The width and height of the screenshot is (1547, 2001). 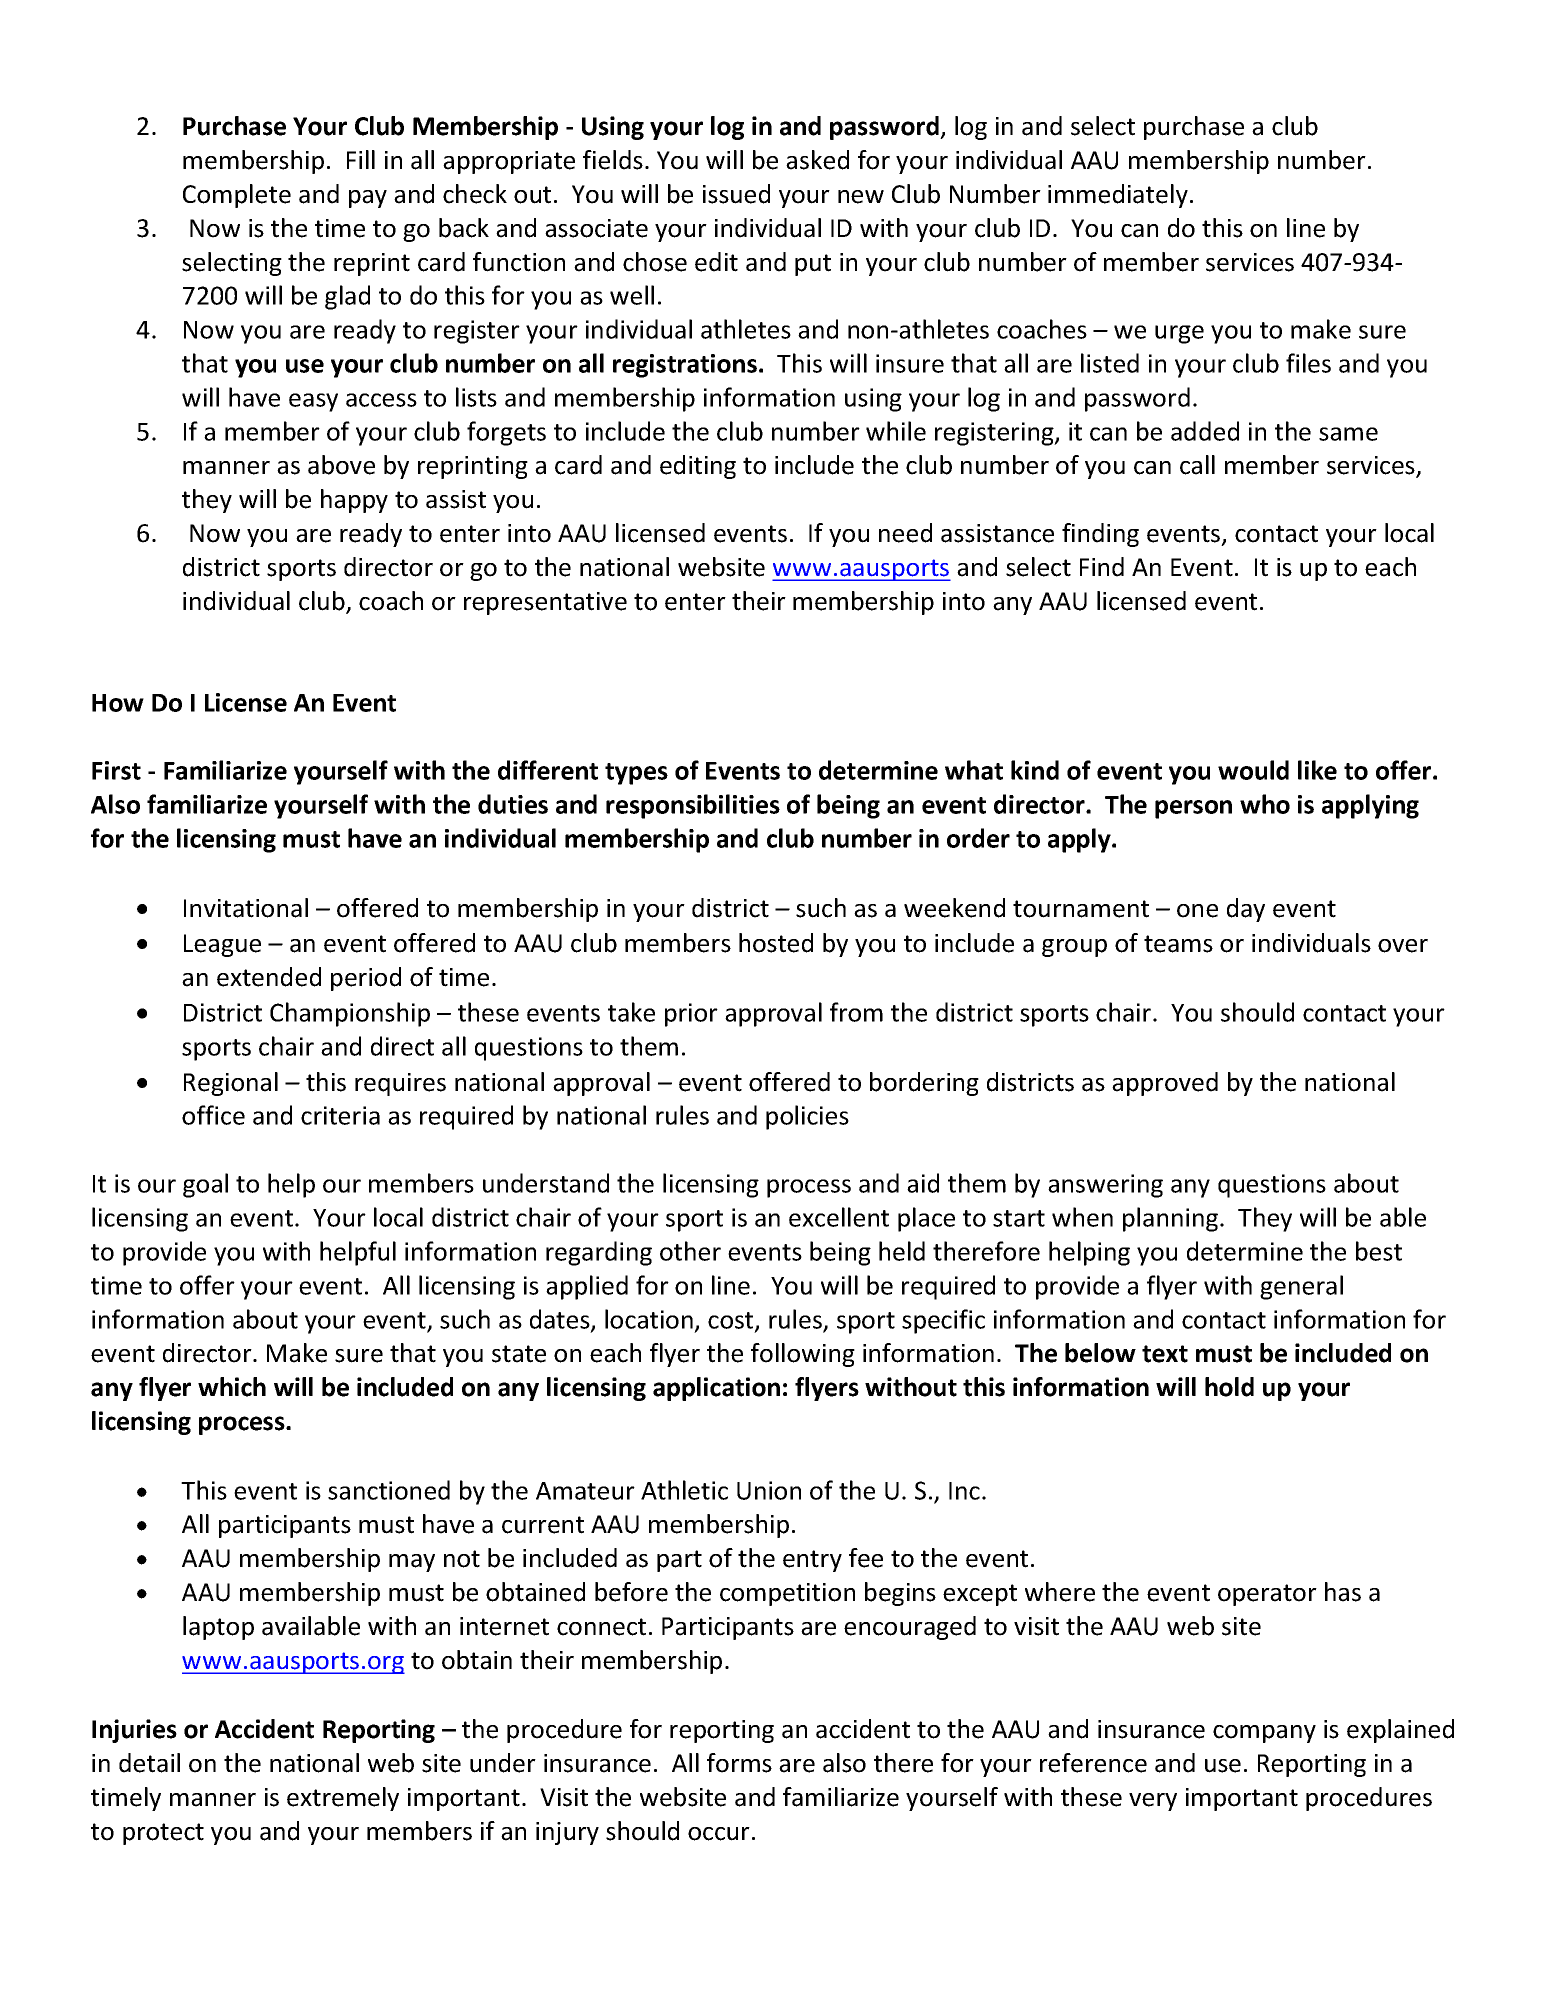 I want to click on goal, so click(x=205, y=1185).
